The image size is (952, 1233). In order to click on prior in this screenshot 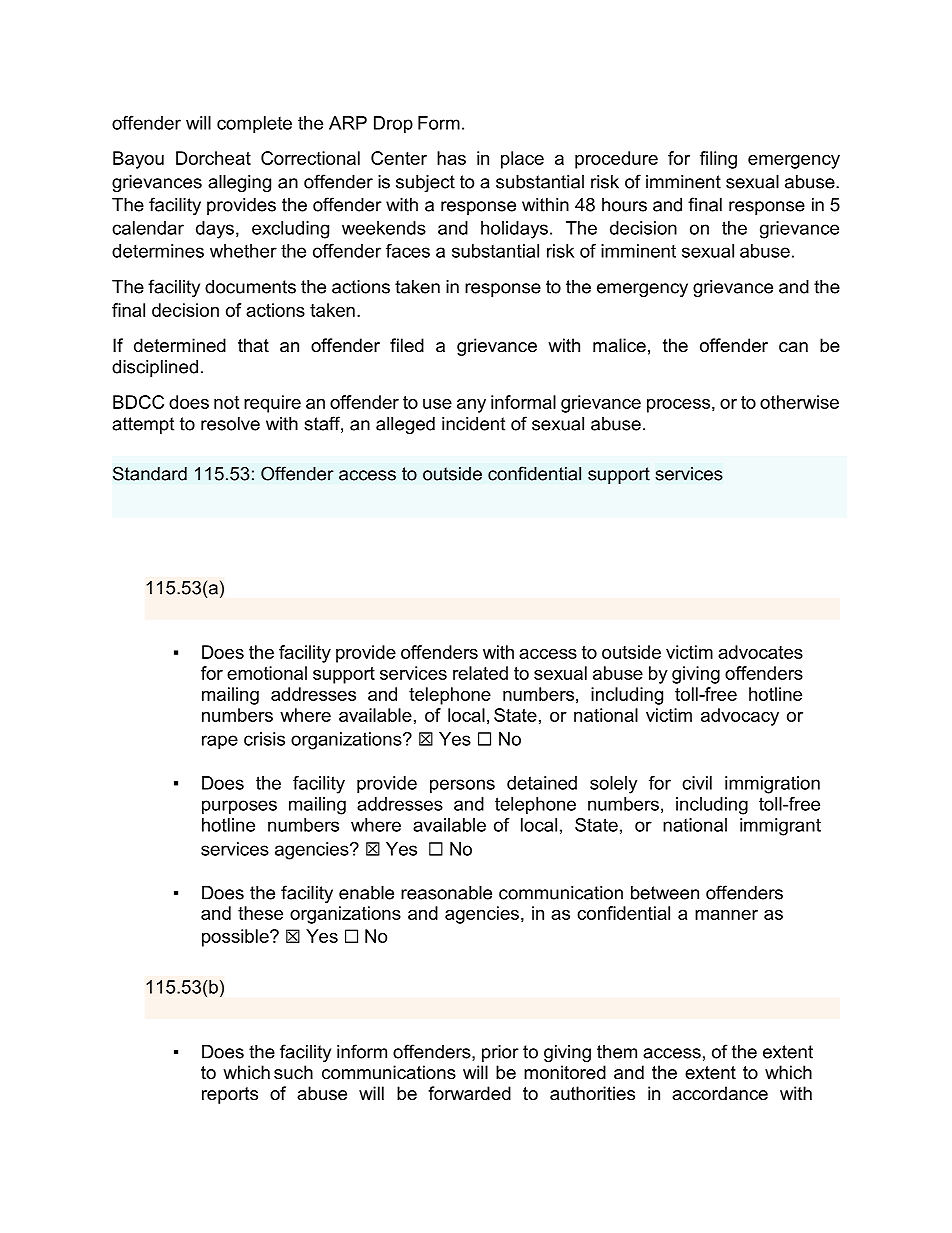, I will do `click(500, 1053)`.
